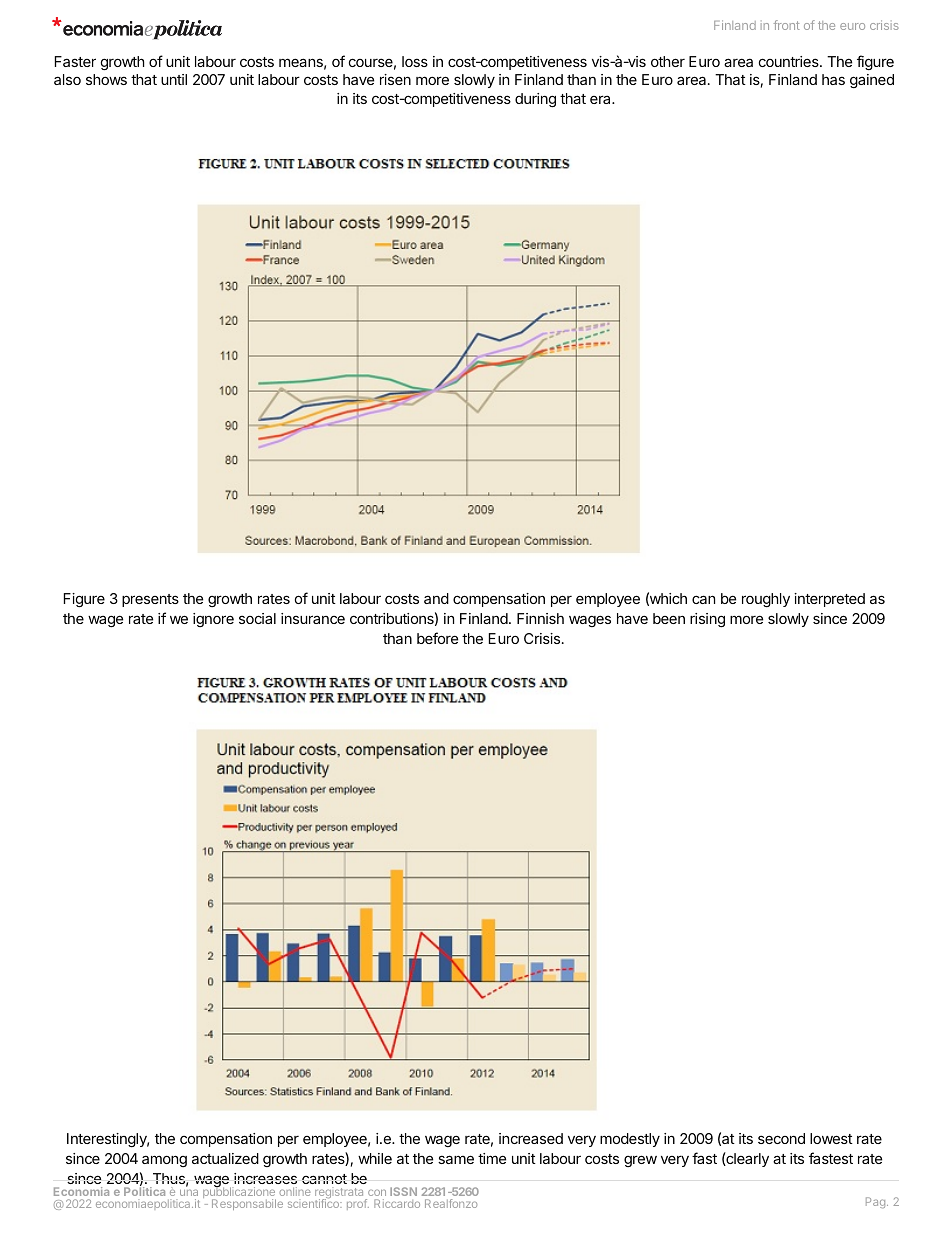 Image resolution: width=952 pixels, height=1233 pixels. Describe the element at coordinates (213, 620) in the screenshot. I see `ignore` at that location.
